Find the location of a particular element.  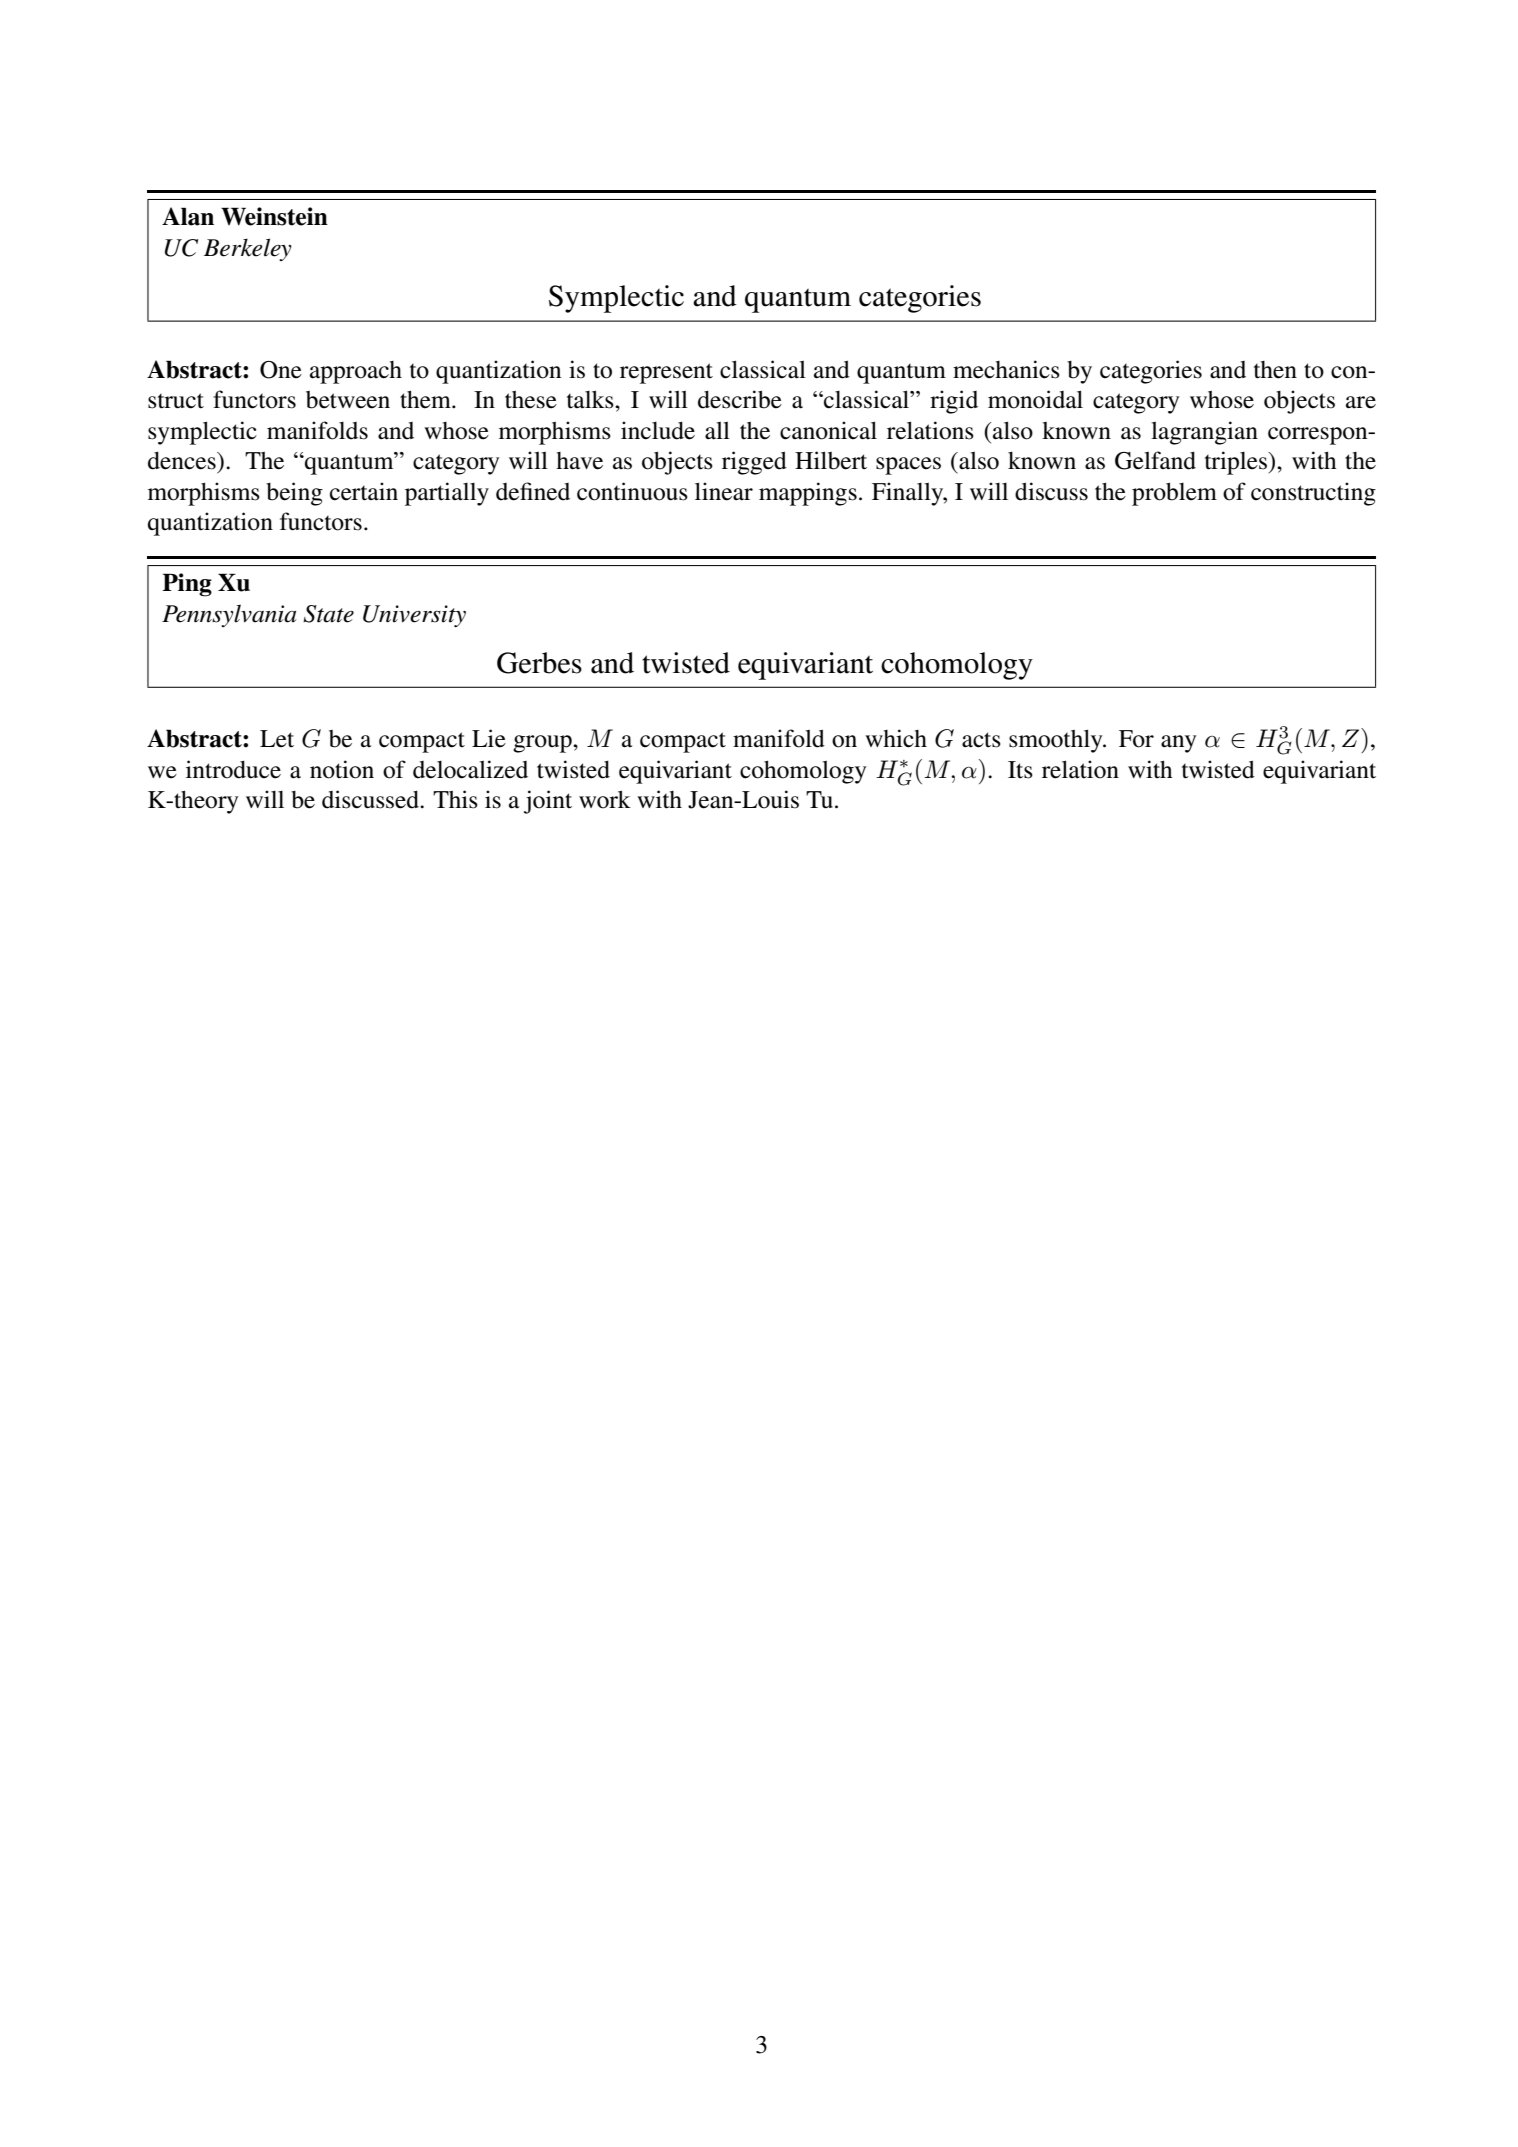

University is located at coordinates (414, 616).
